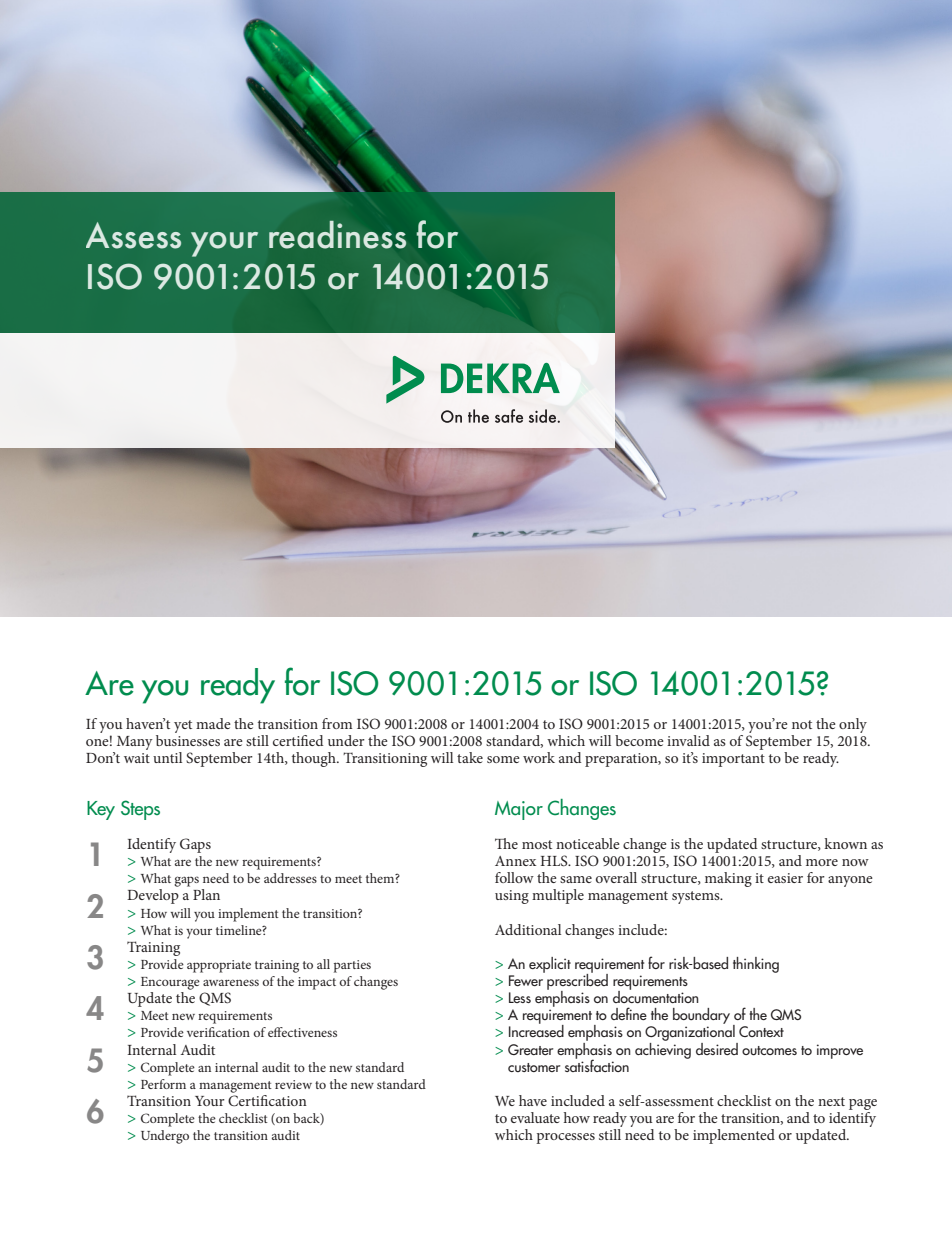  I want to click on Perform, so click(163, 1084).
